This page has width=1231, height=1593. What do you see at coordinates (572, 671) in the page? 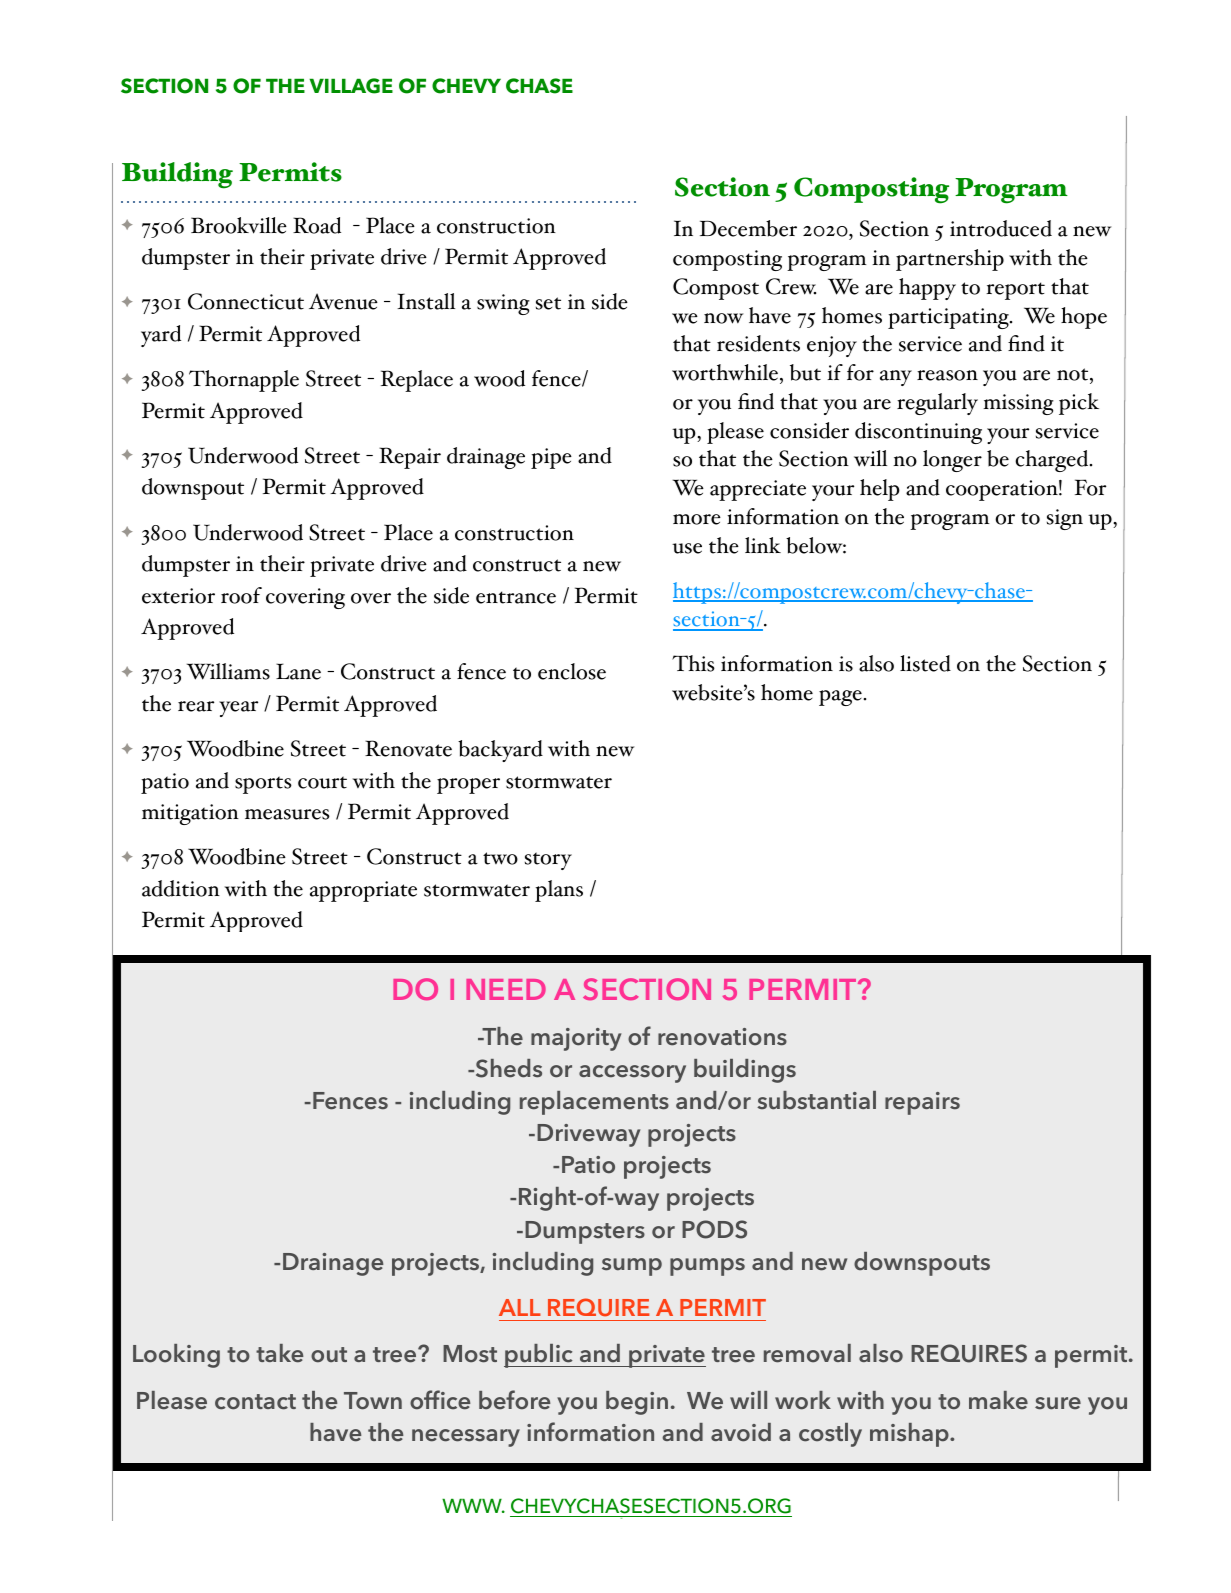
I see `enclose` at bounding box center [572, 671].
